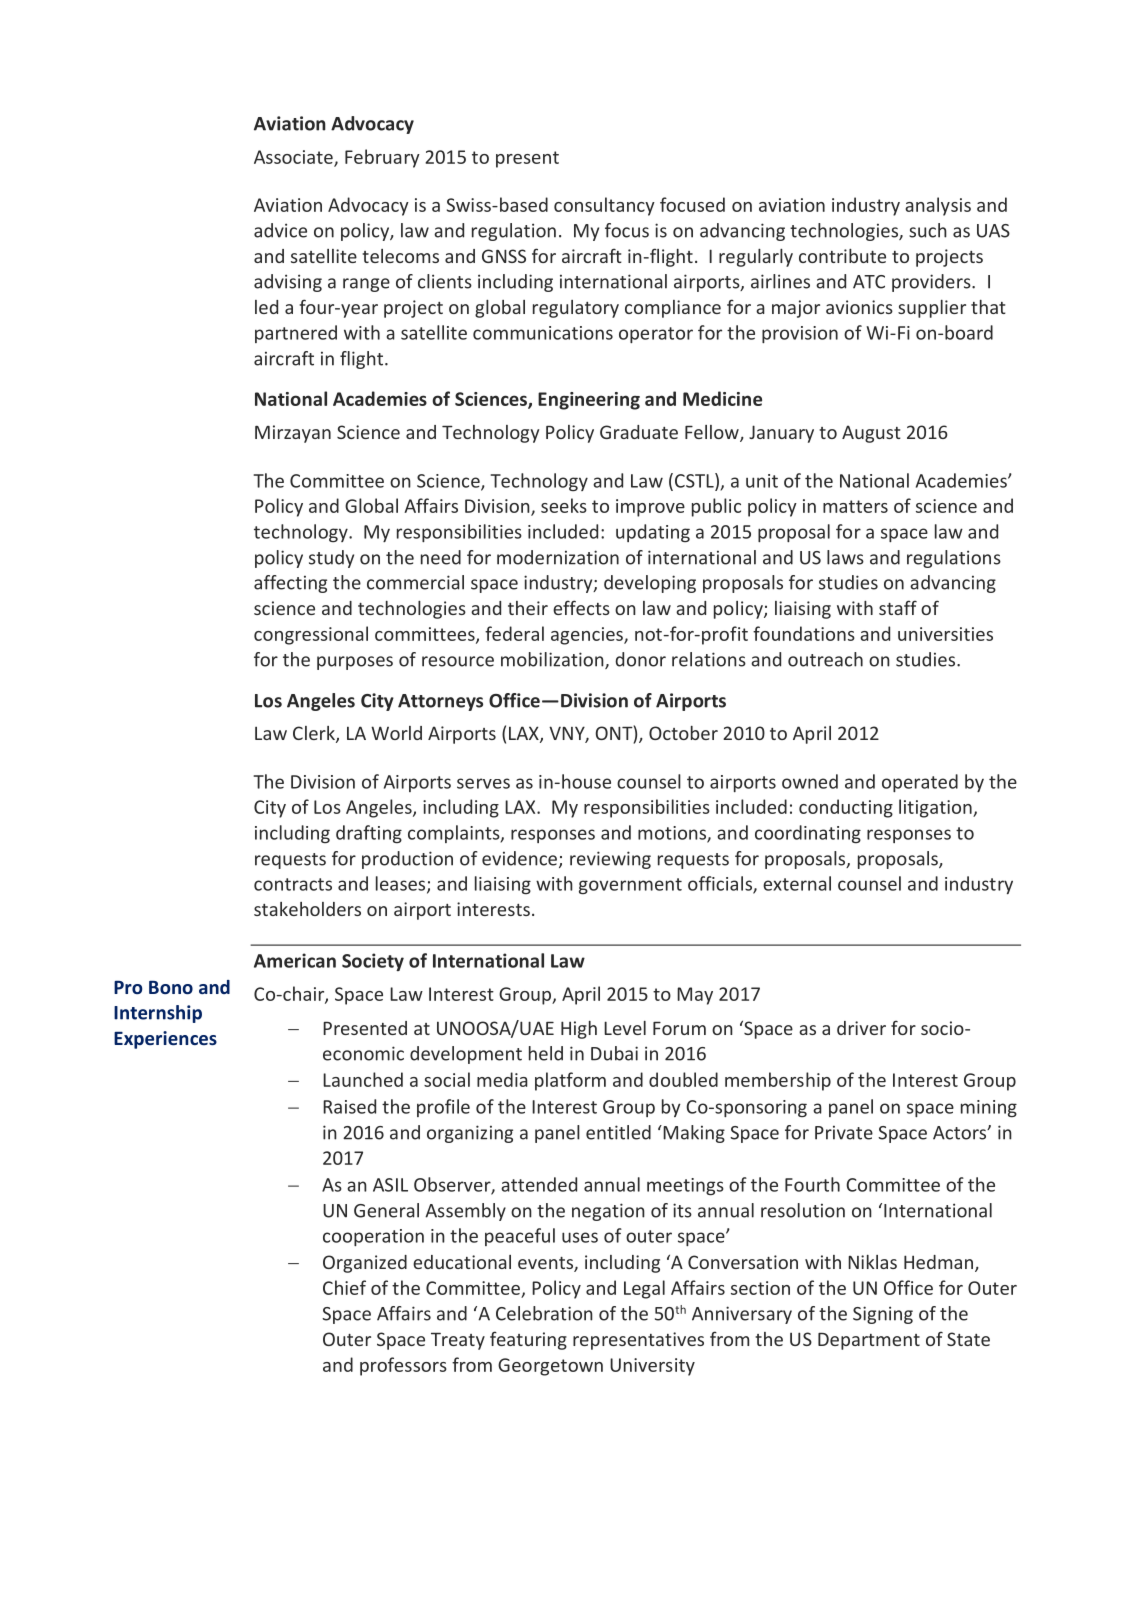 The height and width of the screenshot is (1601, 1131). Describe the element at coordinates (280, 230) in the screenshot. I see `advice` at that location.
